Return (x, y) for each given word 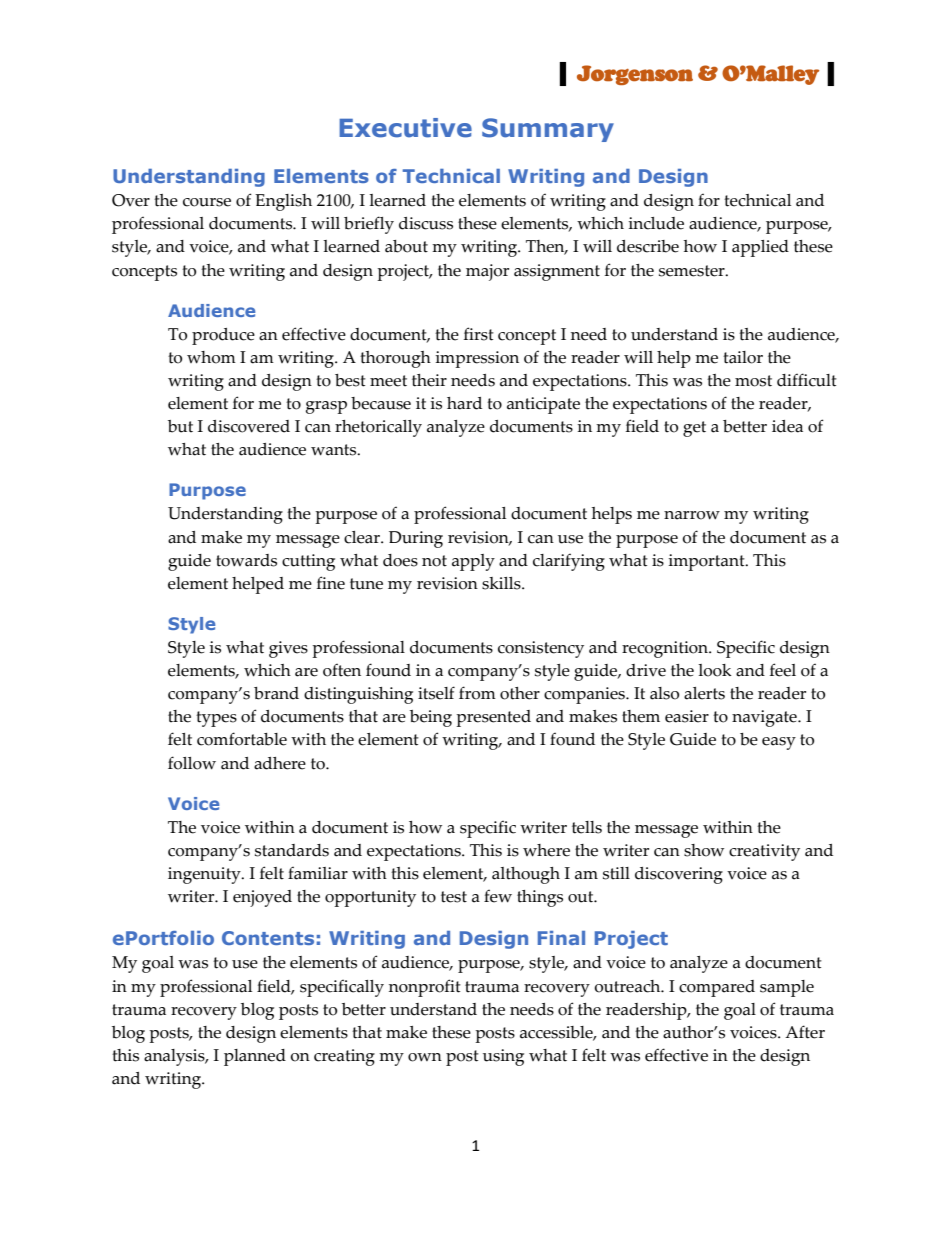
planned (255, 1057)
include (656, 223)
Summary (548, 130)
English (283, 202)
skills (502, 583)
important (708, 562)
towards (246, 560)
